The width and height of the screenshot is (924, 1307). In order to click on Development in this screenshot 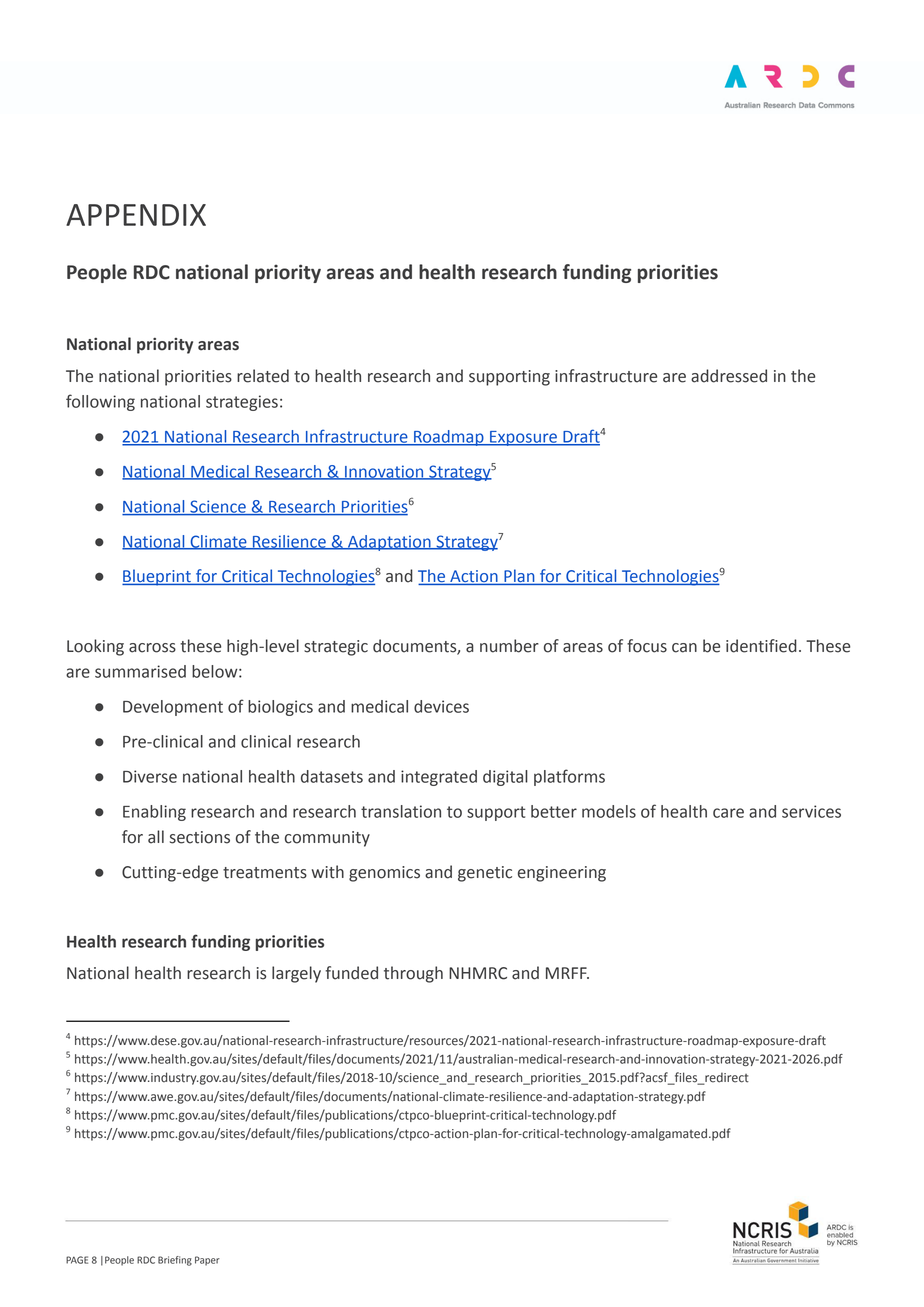, I will do `click(173, 708)`.
